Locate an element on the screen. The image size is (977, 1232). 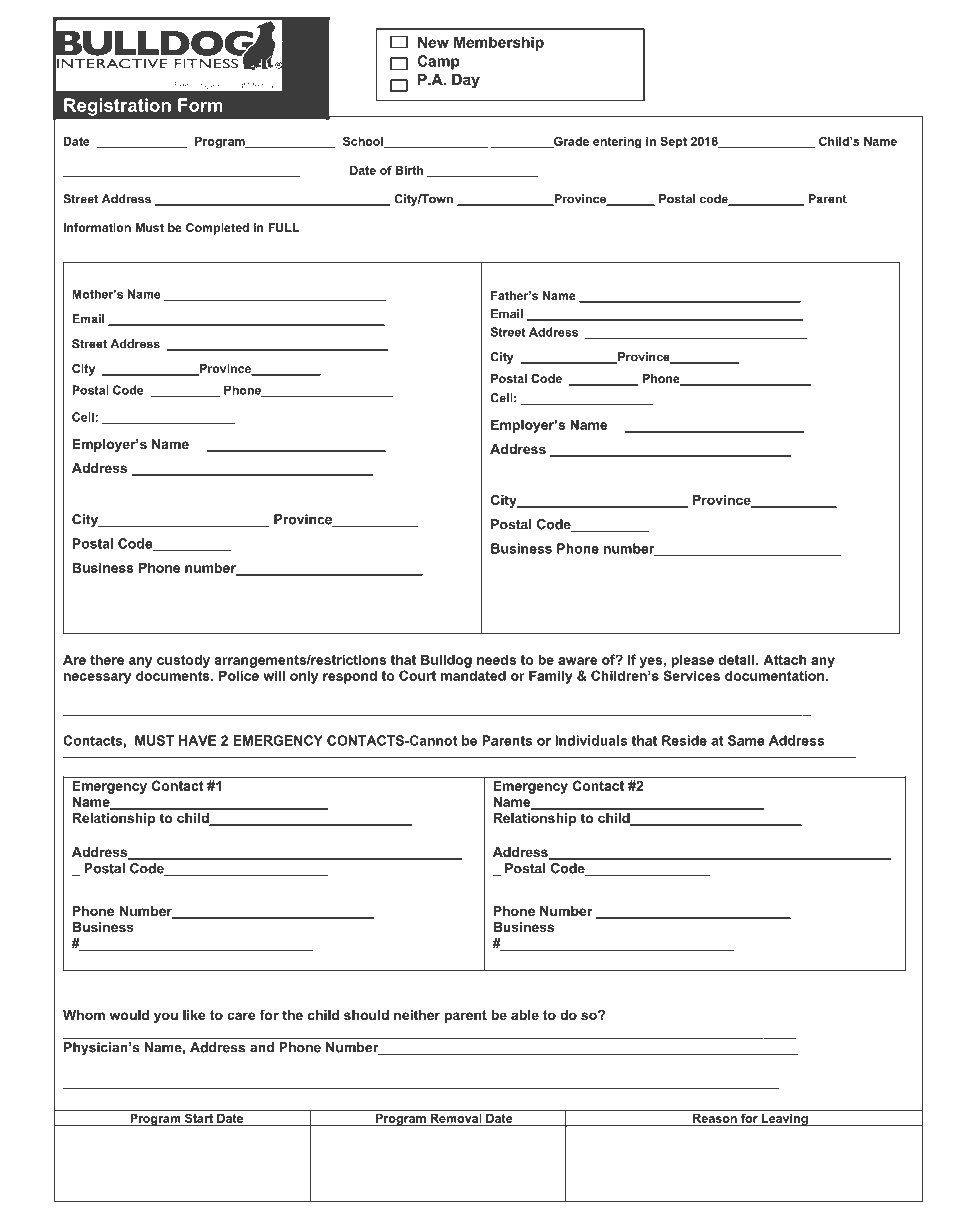
Birth is located at coordinates (409, 170).
